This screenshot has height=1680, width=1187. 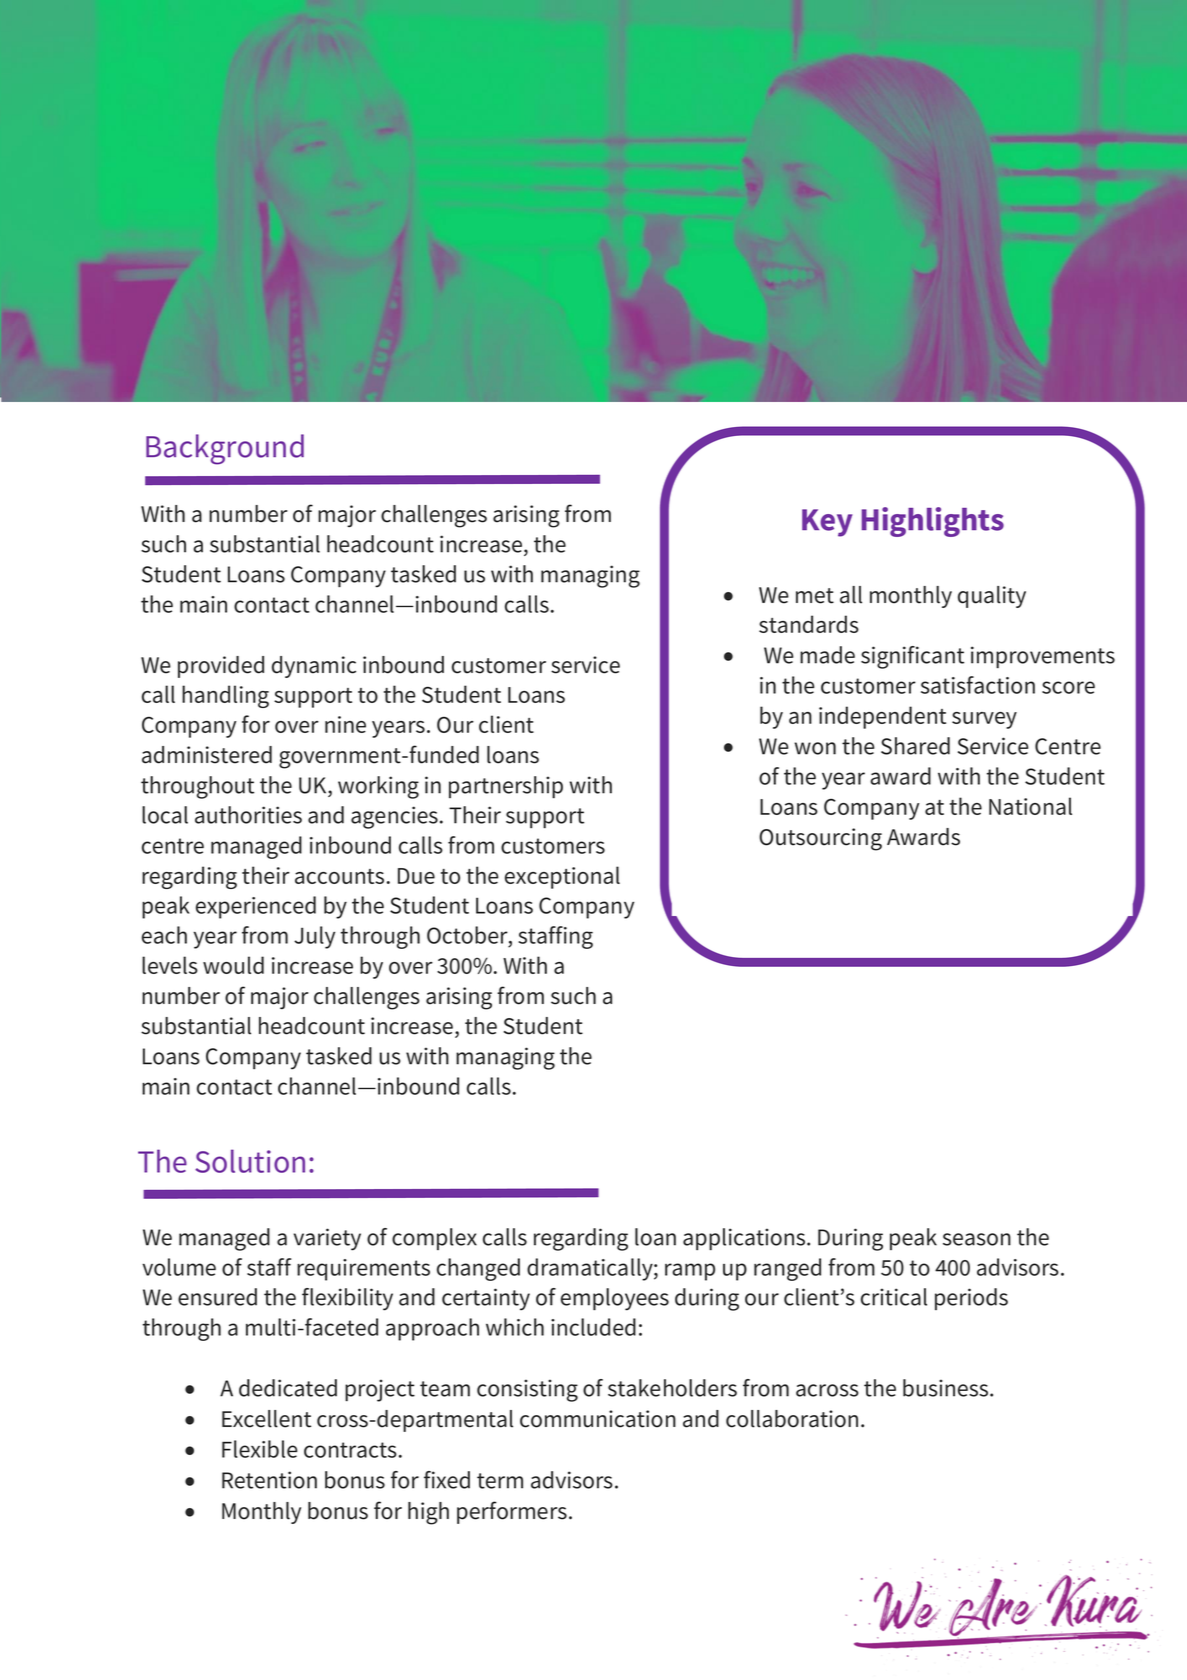 I want to click on quality, so click(x=992, y=597).
